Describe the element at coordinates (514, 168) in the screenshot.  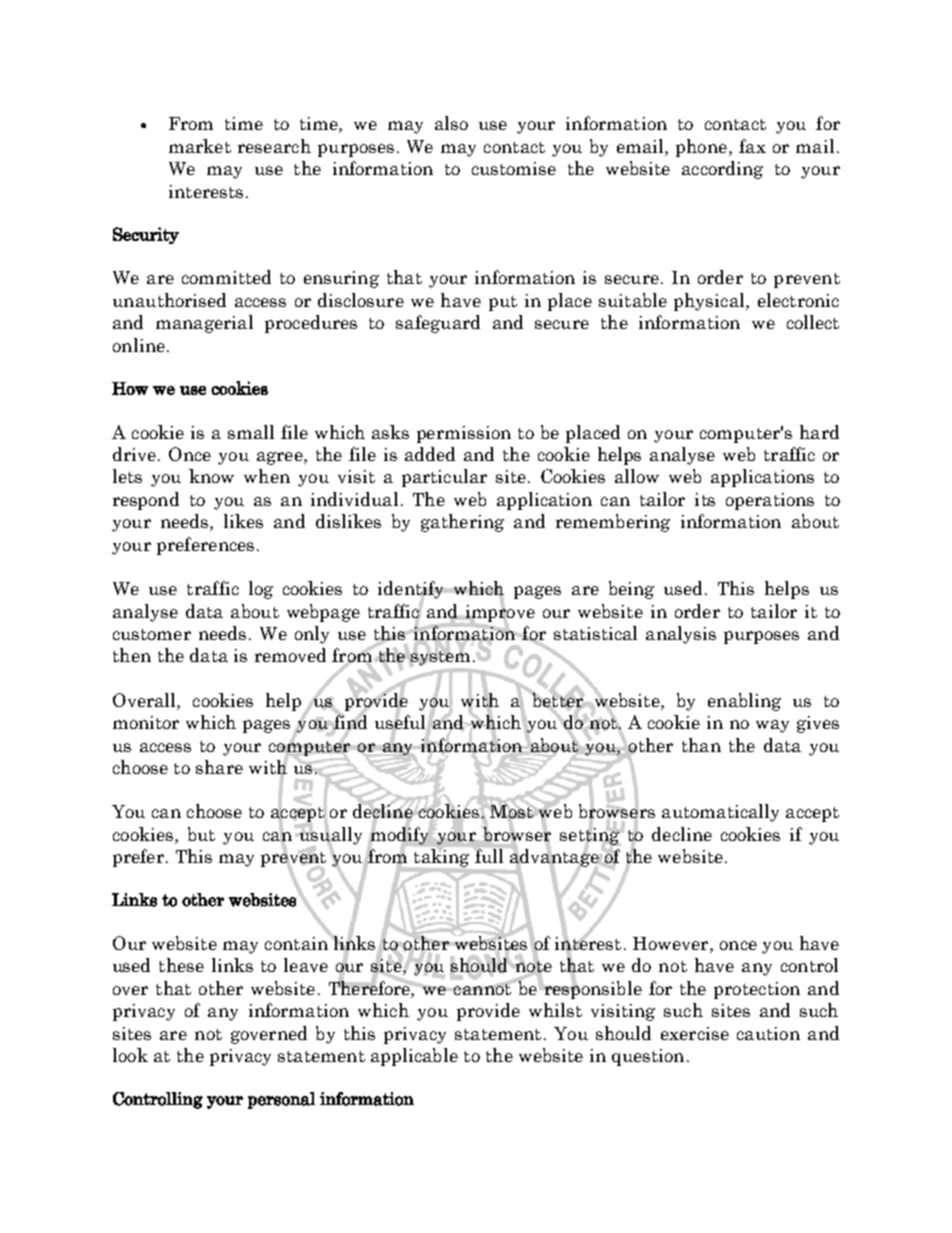
I see `customise` at that location.
